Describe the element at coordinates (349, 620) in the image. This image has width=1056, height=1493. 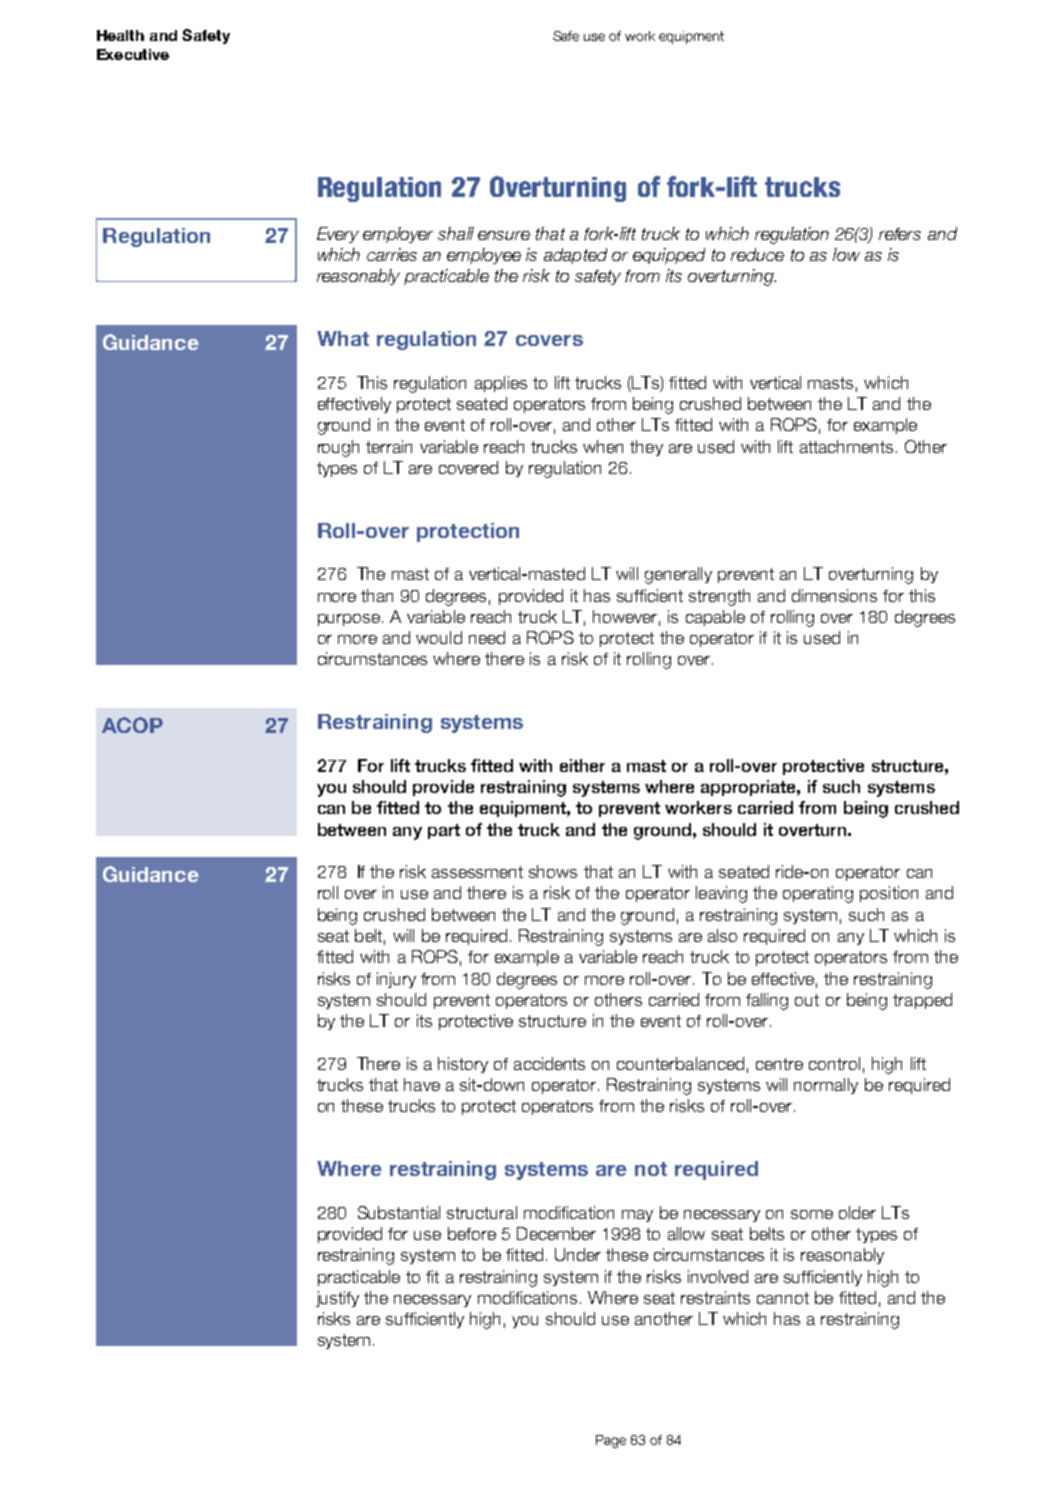
I see `purpose` at that location.
